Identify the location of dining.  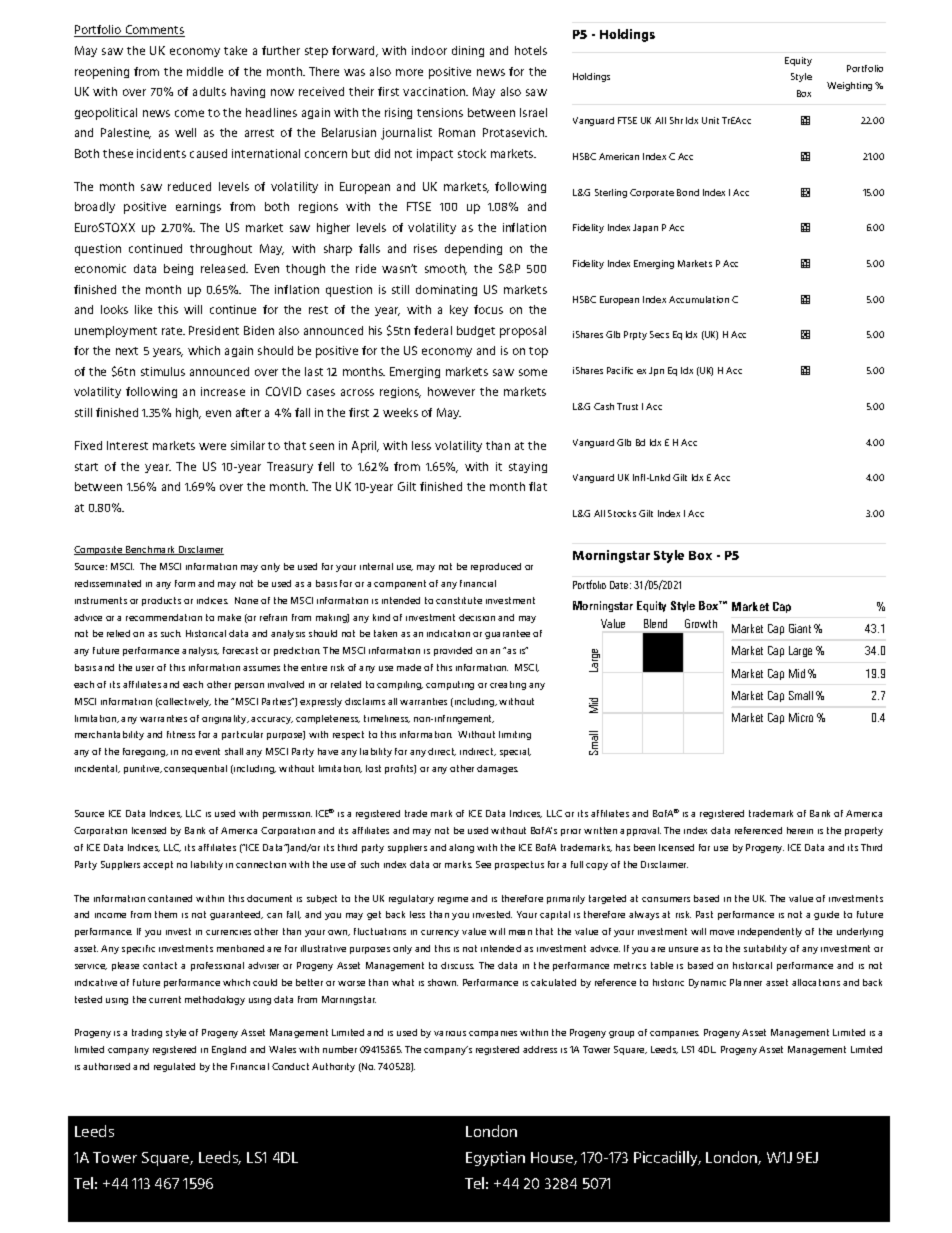
(468, 51).
